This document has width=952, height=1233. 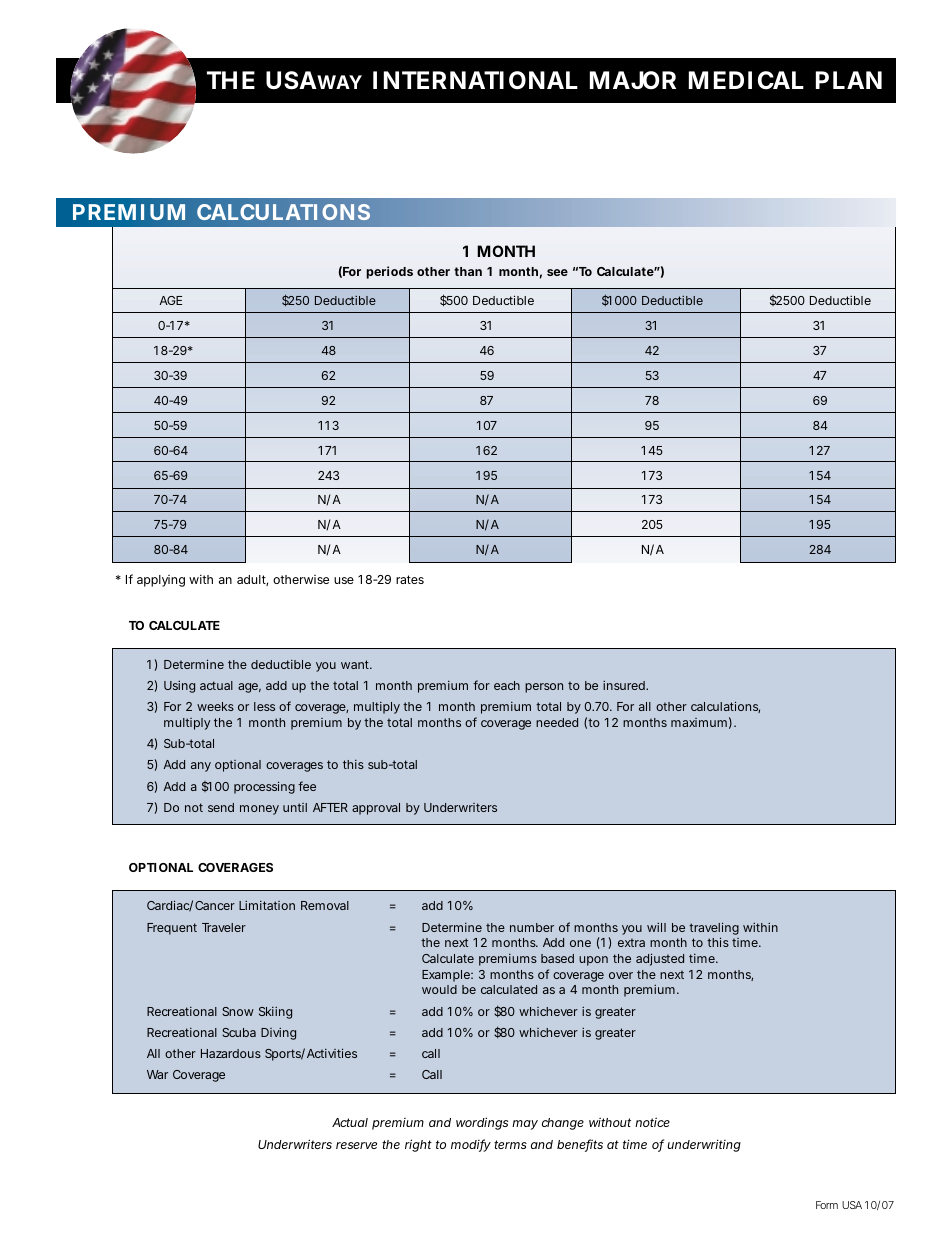 I want to click on than, so click(x=468, y=271).
